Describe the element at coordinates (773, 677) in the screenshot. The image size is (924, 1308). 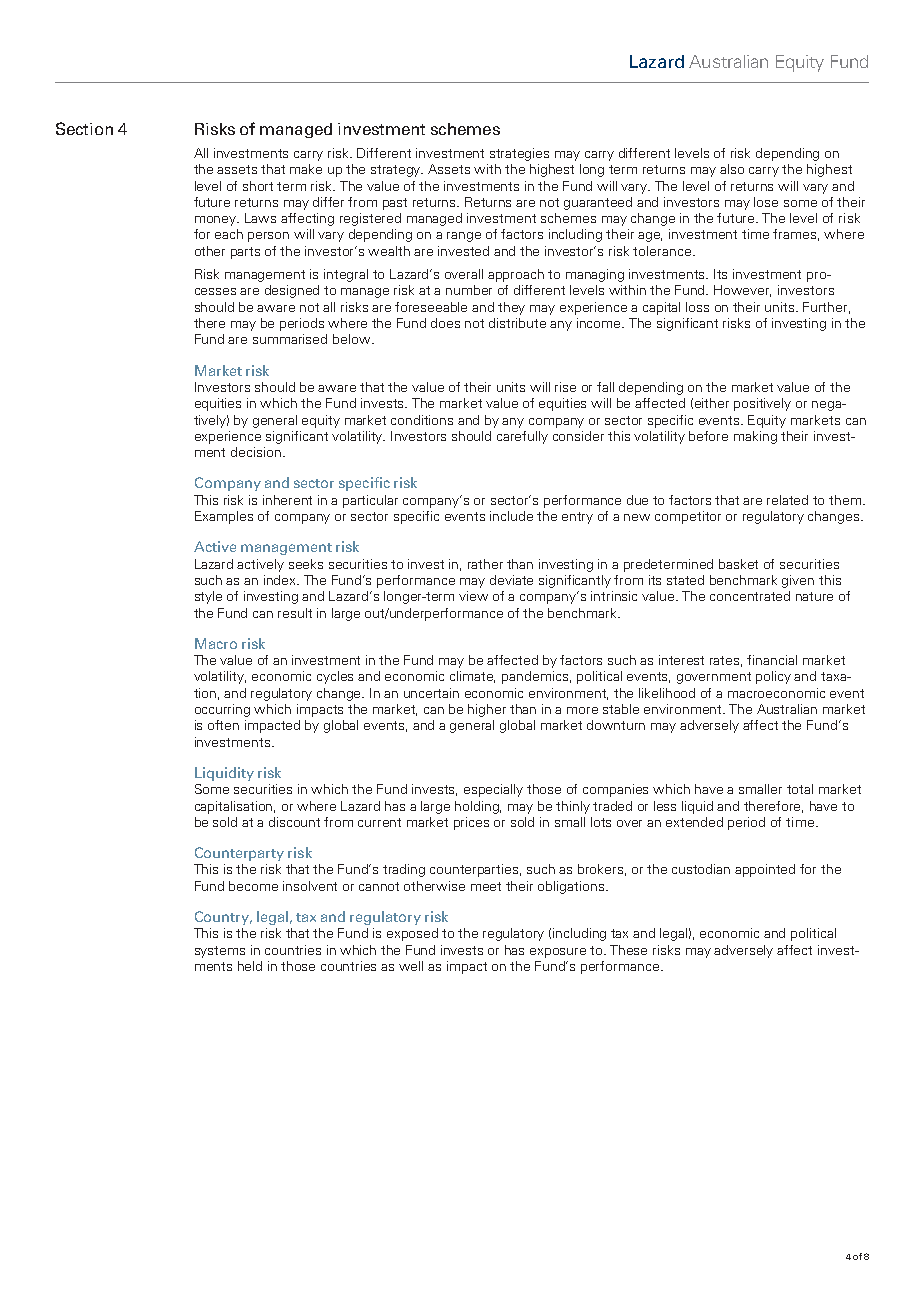
I see `policy` at that location.
